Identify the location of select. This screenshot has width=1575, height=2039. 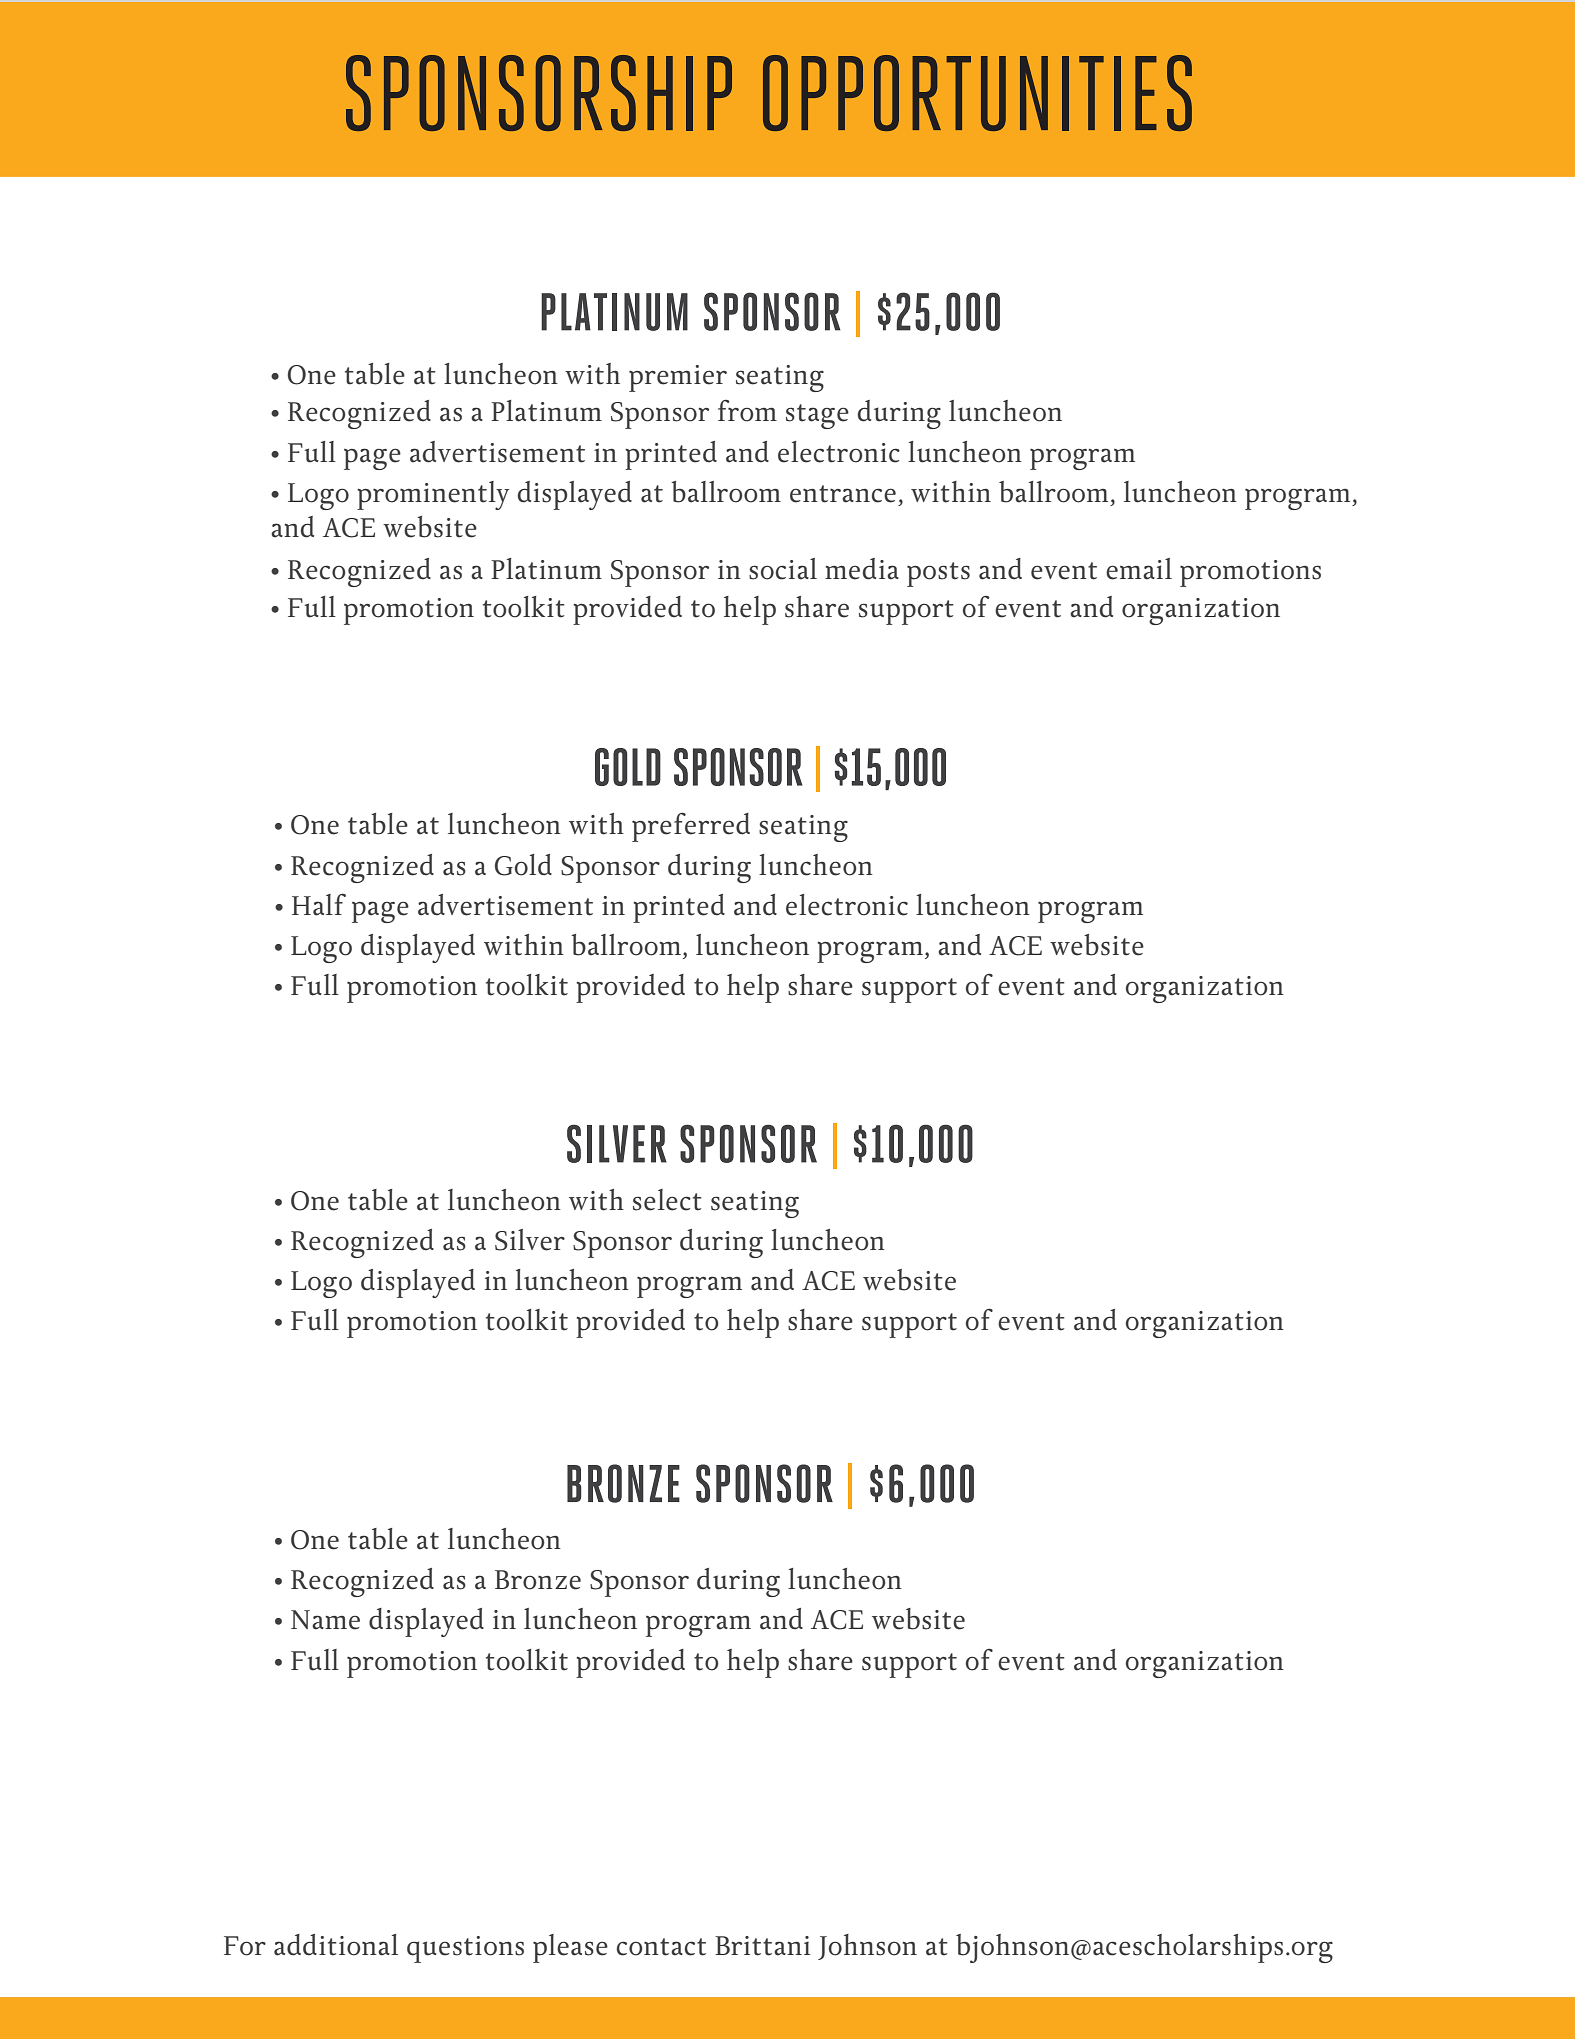
(667, 1200).
